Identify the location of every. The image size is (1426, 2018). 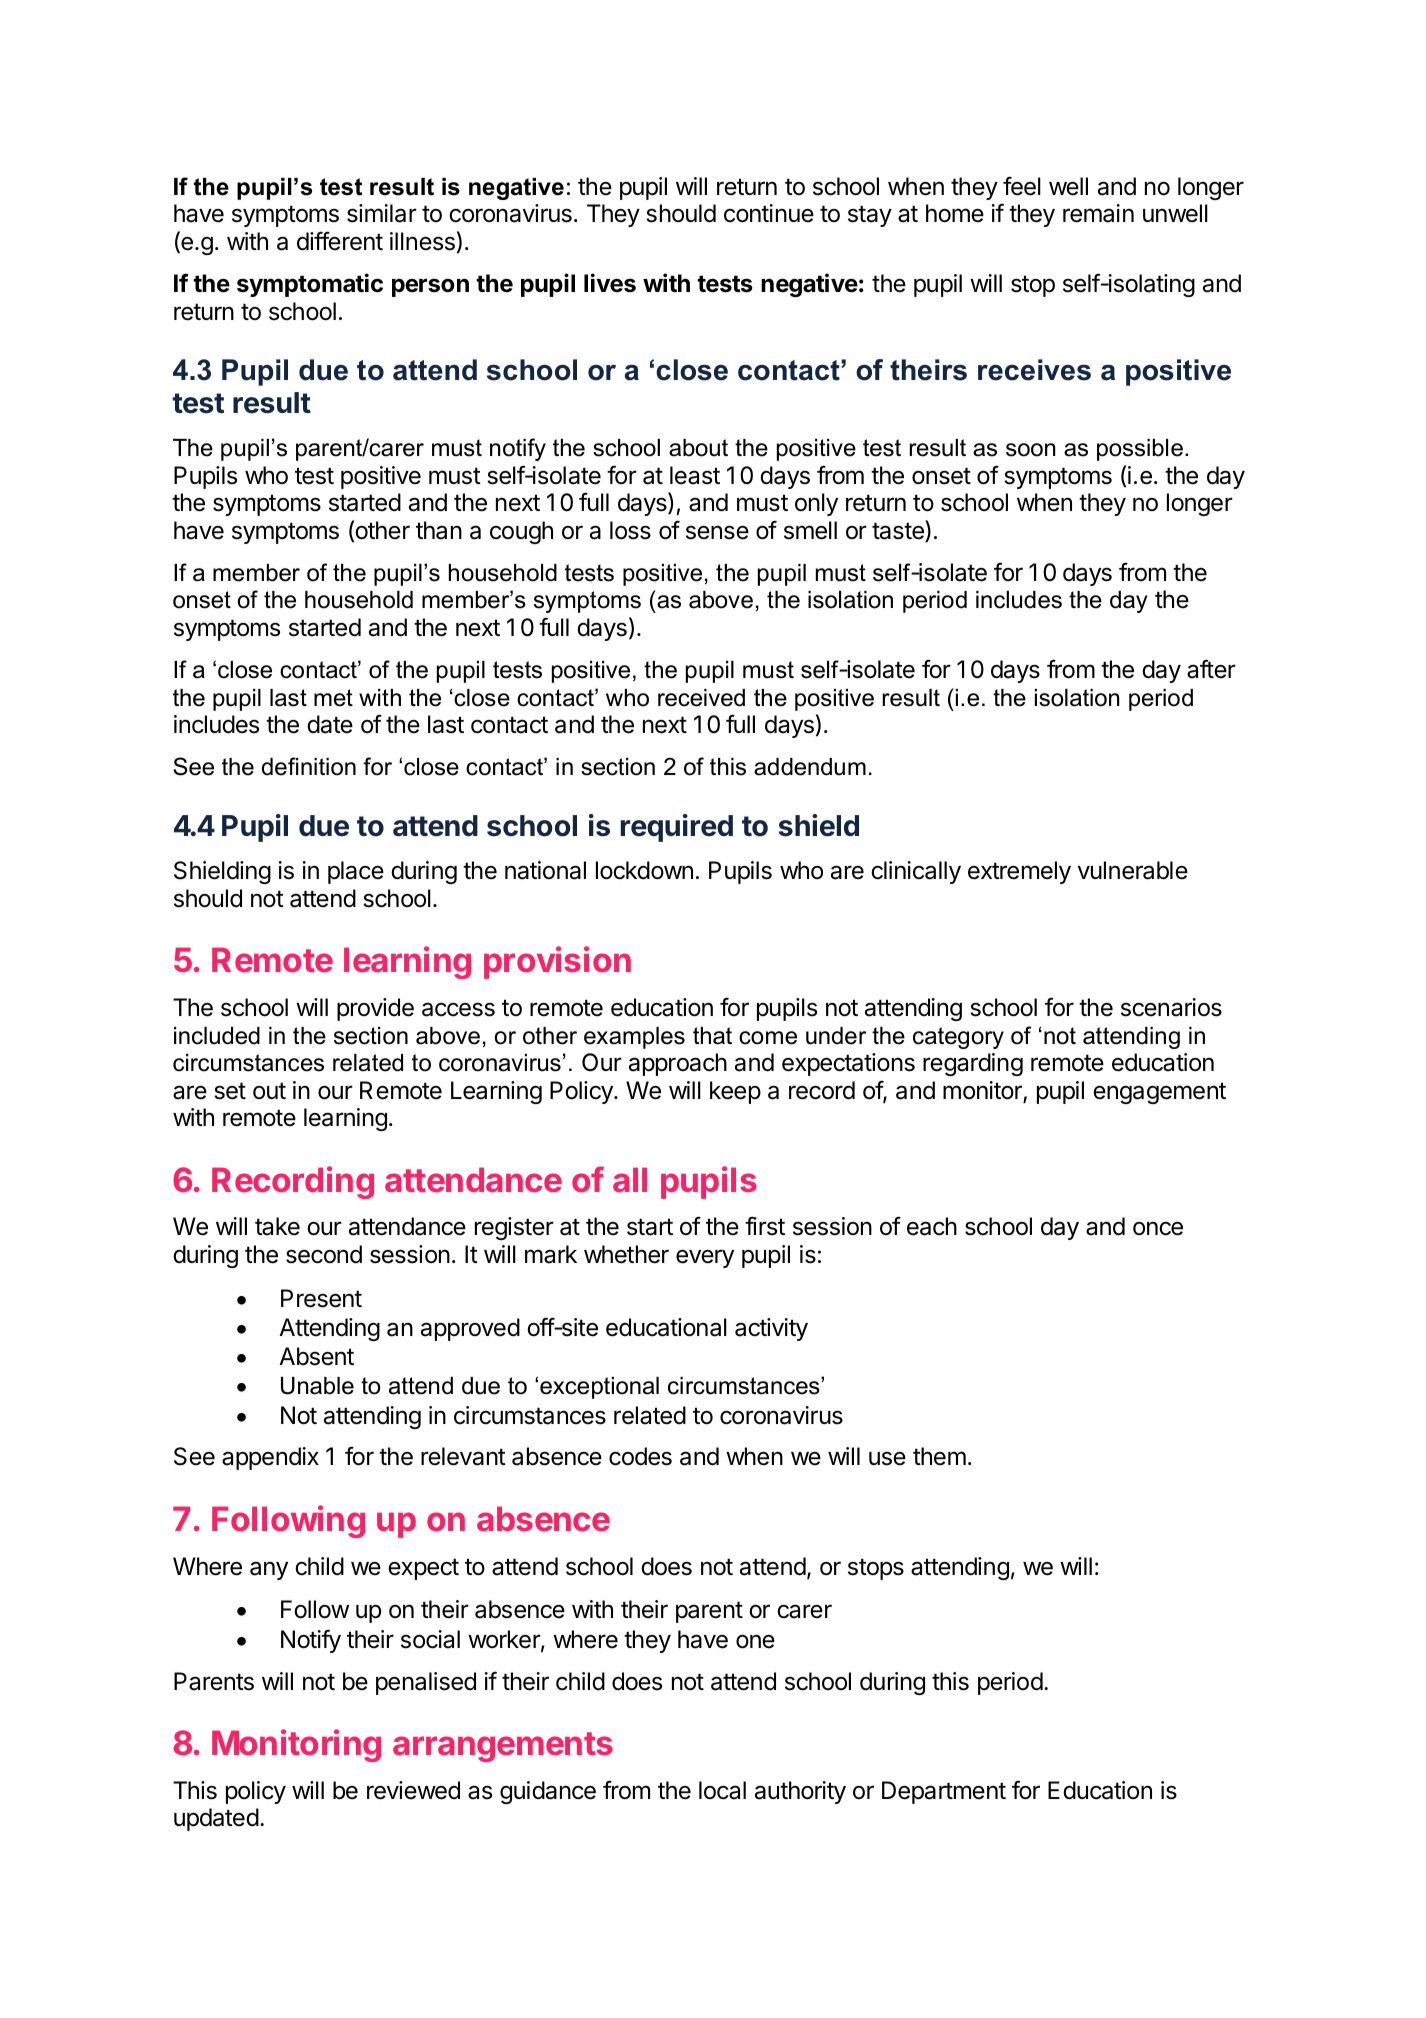
(705, 1258).
